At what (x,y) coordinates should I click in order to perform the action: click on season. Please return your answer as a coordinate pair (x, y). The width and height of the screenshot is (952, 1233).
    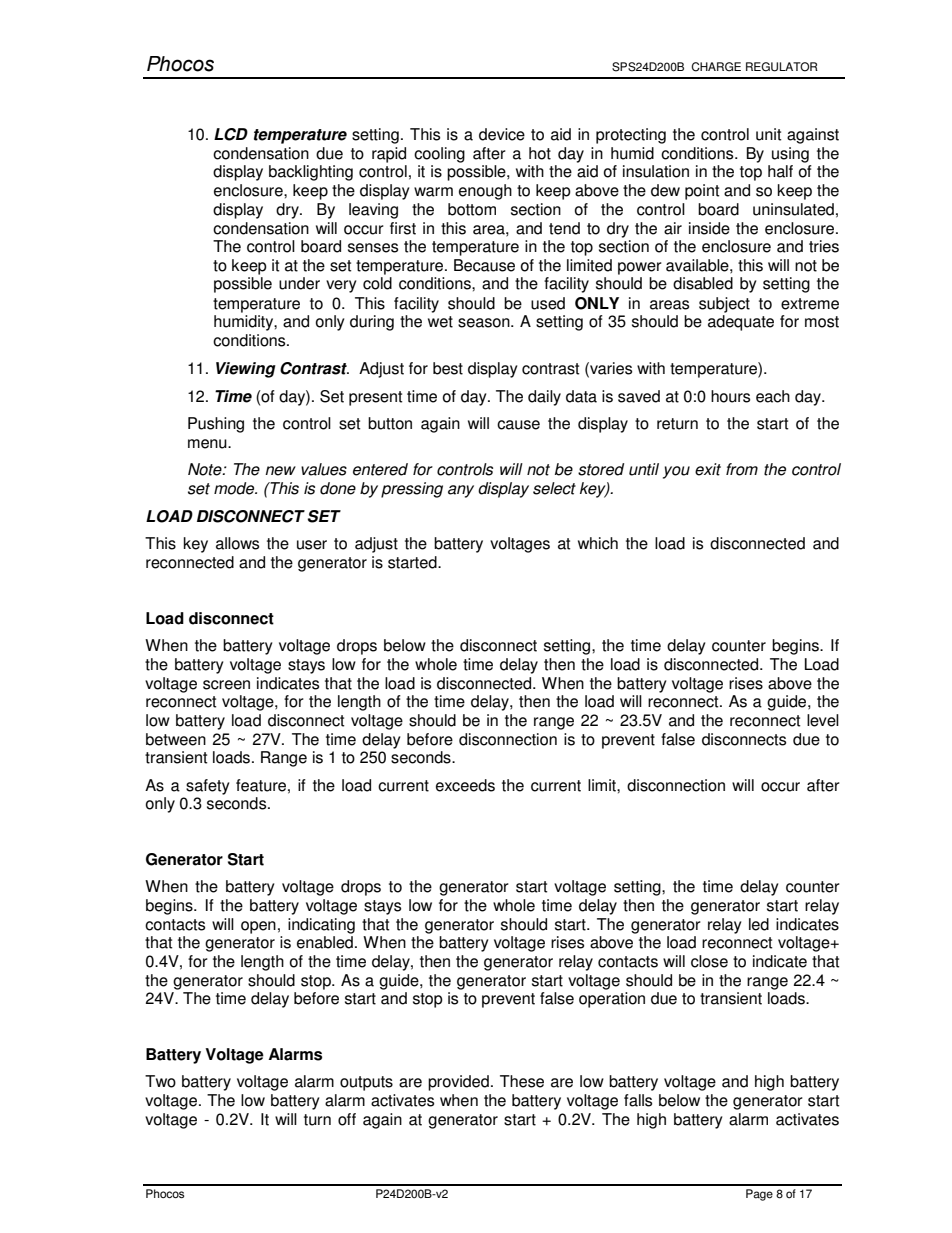
    Looking at the image, I should click on (485, 323).
